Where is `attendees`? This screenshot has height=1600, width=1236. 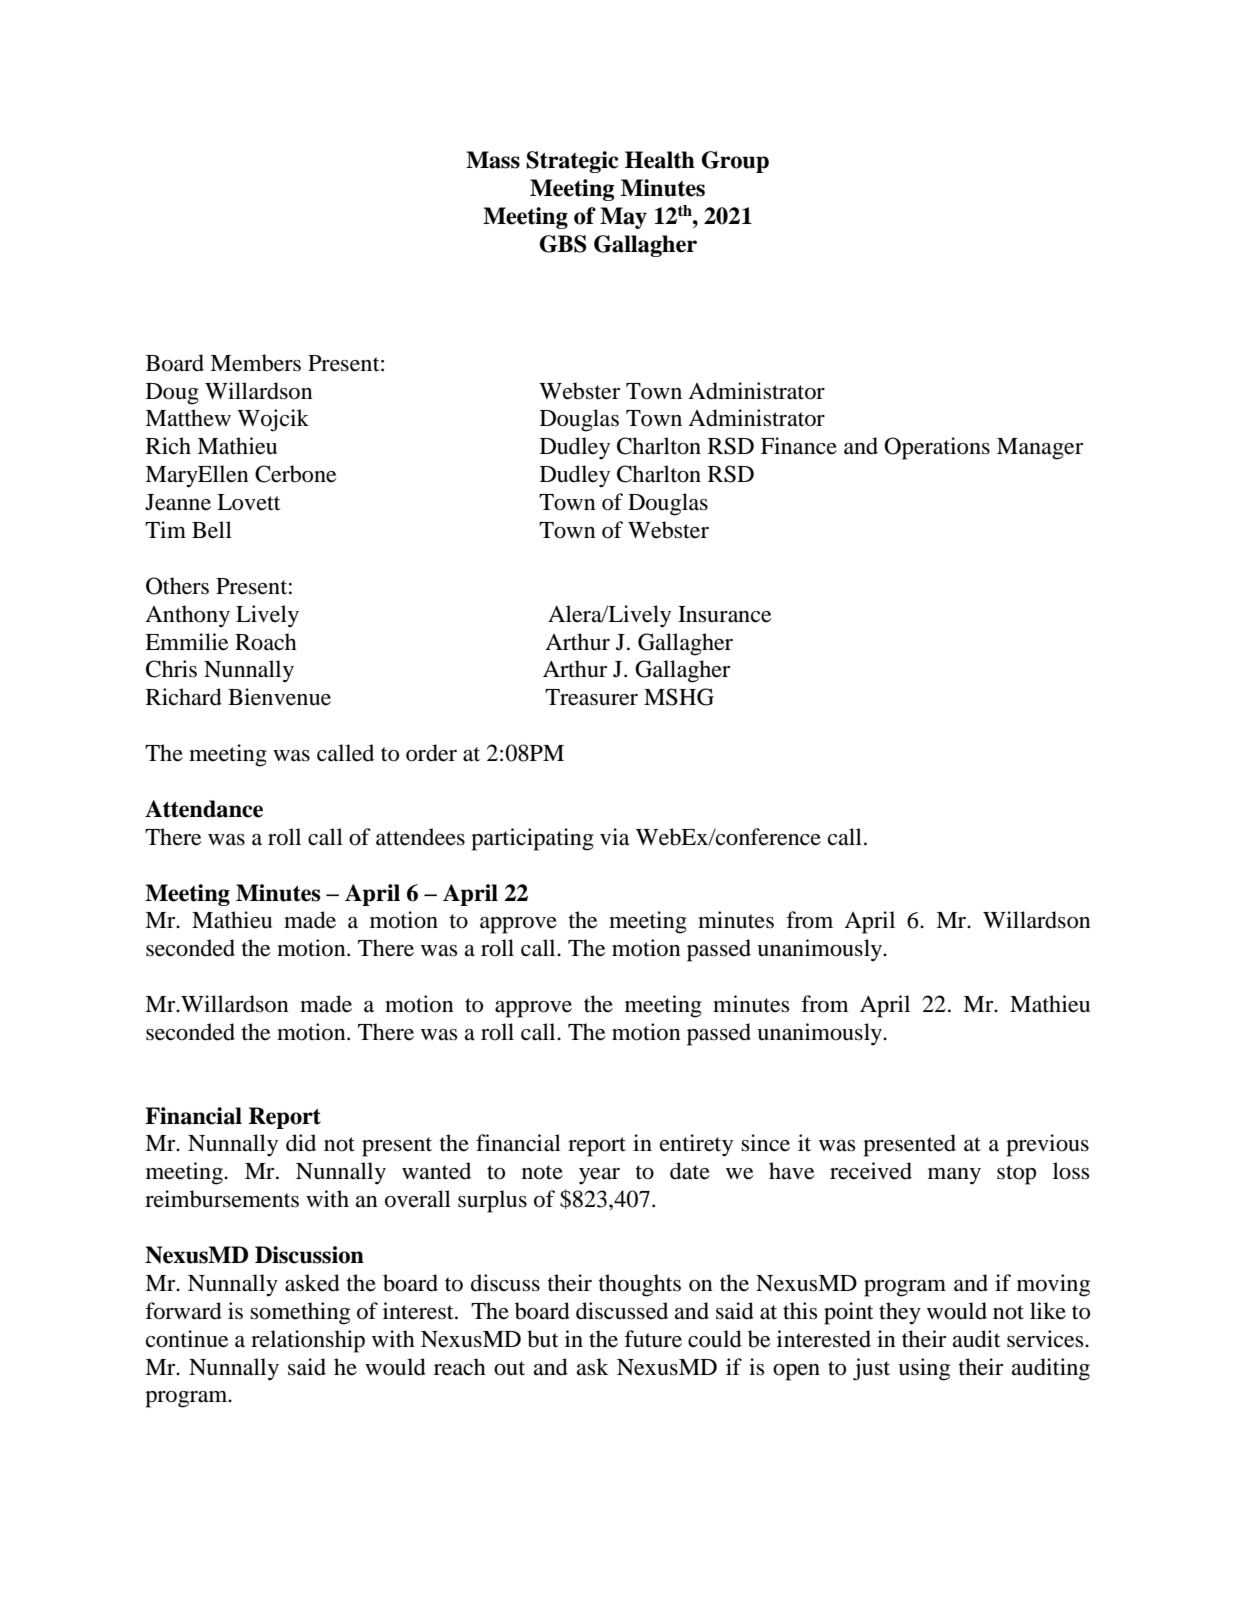 attendees is located at coordinates (420, 837).
